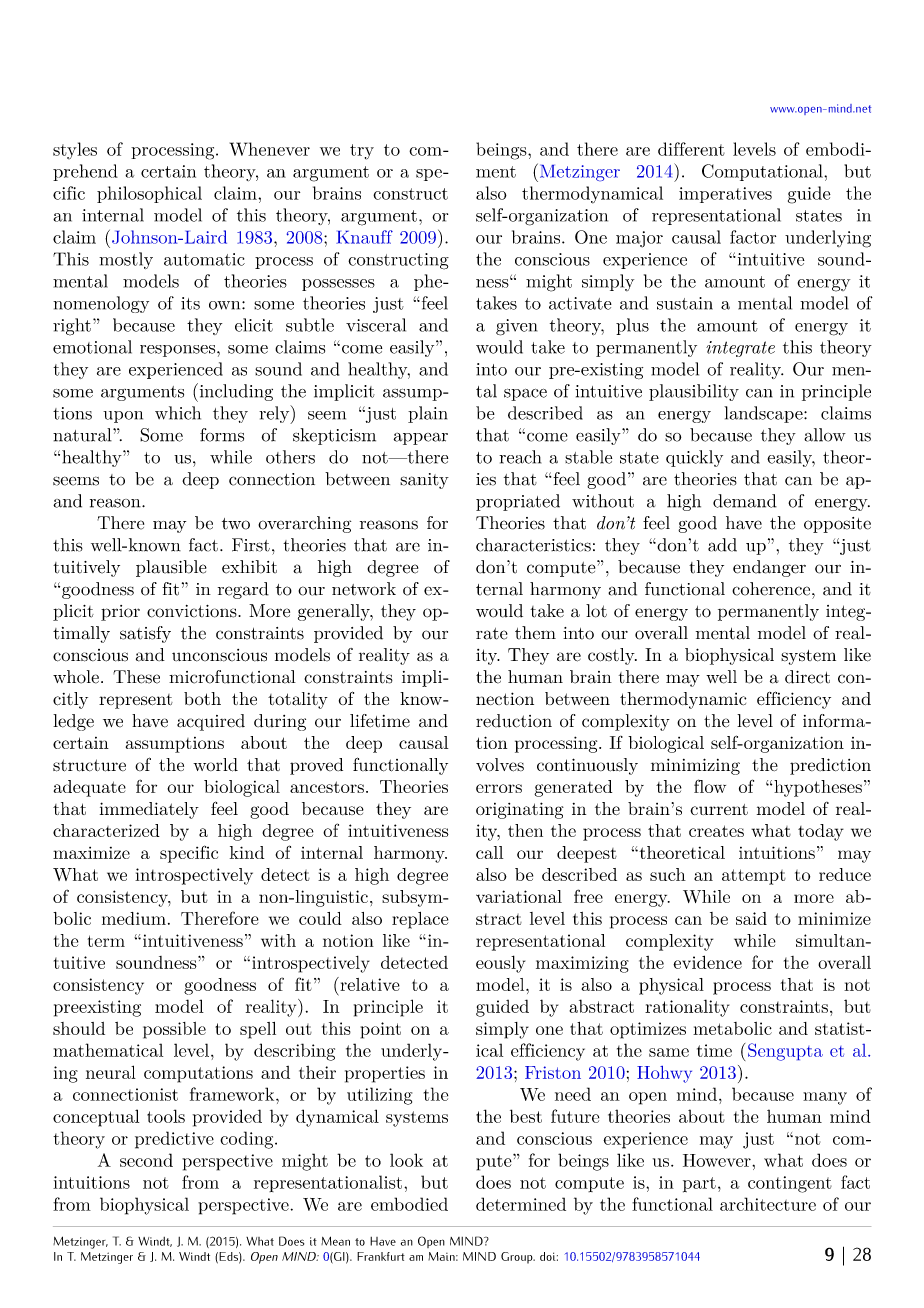  I want to click on Group, so click(518, 1258).
